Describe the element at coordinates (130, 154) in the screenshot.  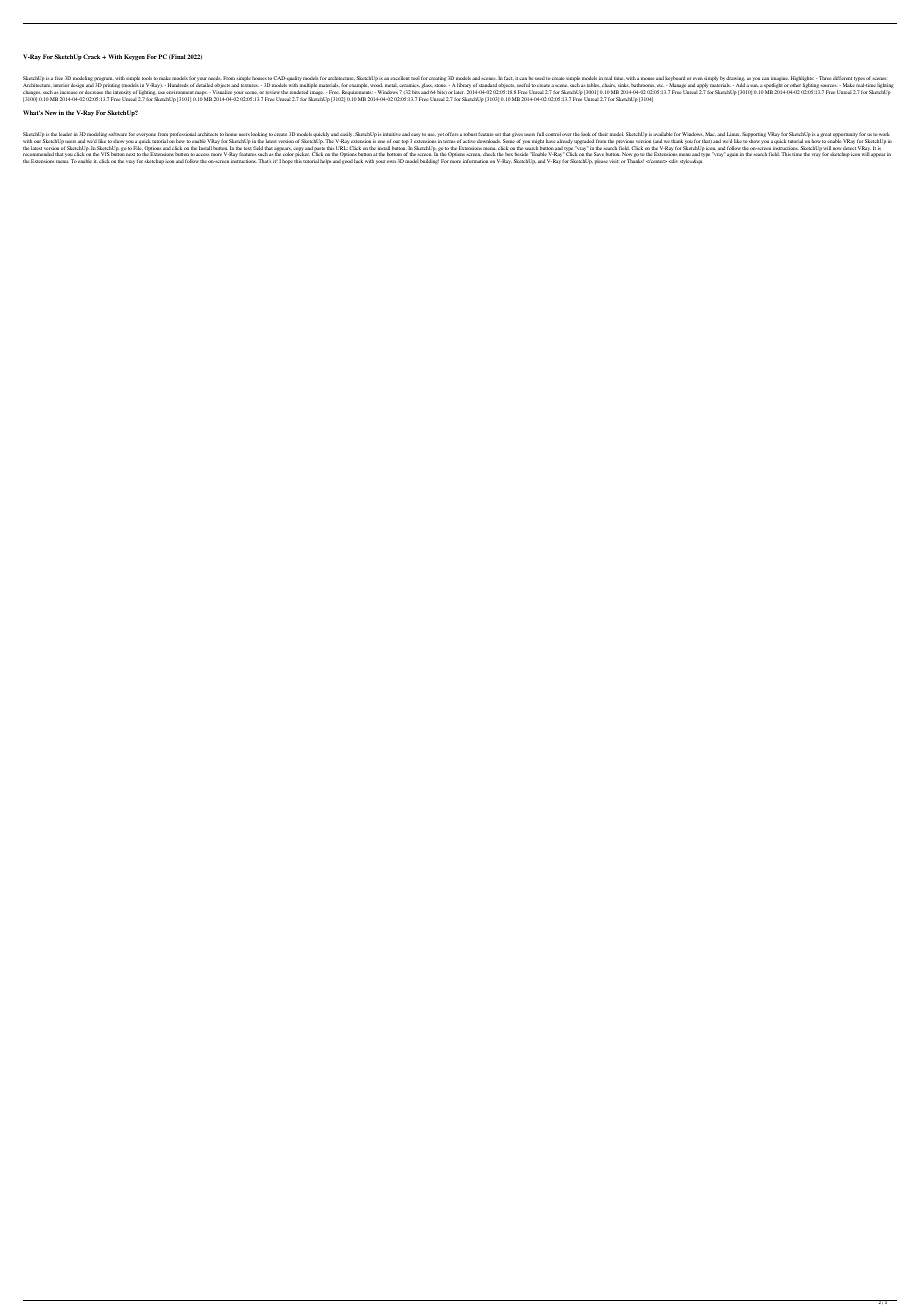
I see `next` at that location.
